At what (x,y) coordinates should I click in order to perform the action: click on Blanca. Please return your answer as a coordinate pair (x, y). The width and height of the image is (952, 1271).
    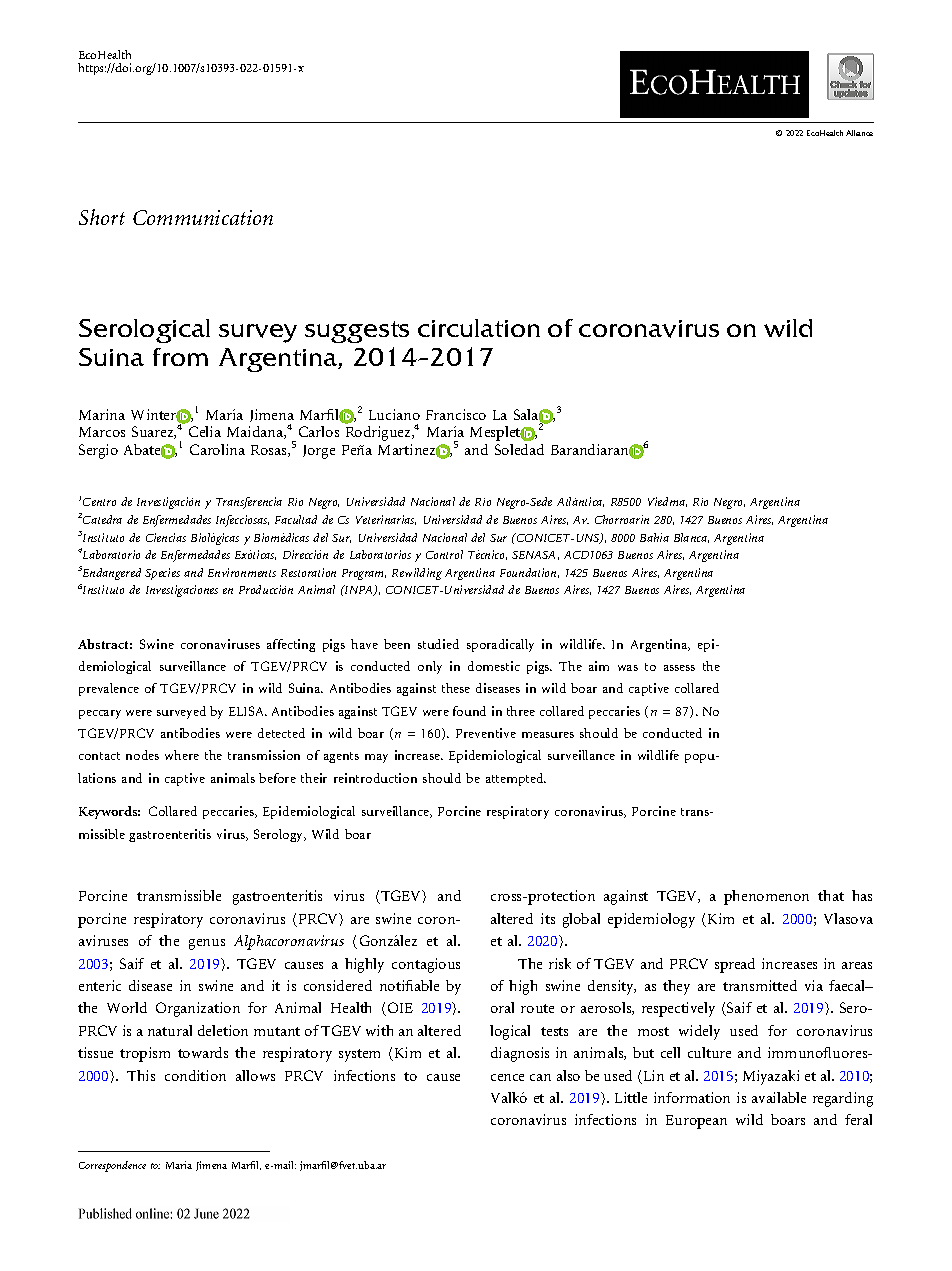
    Looking at the image, I should click on (691, 538).
